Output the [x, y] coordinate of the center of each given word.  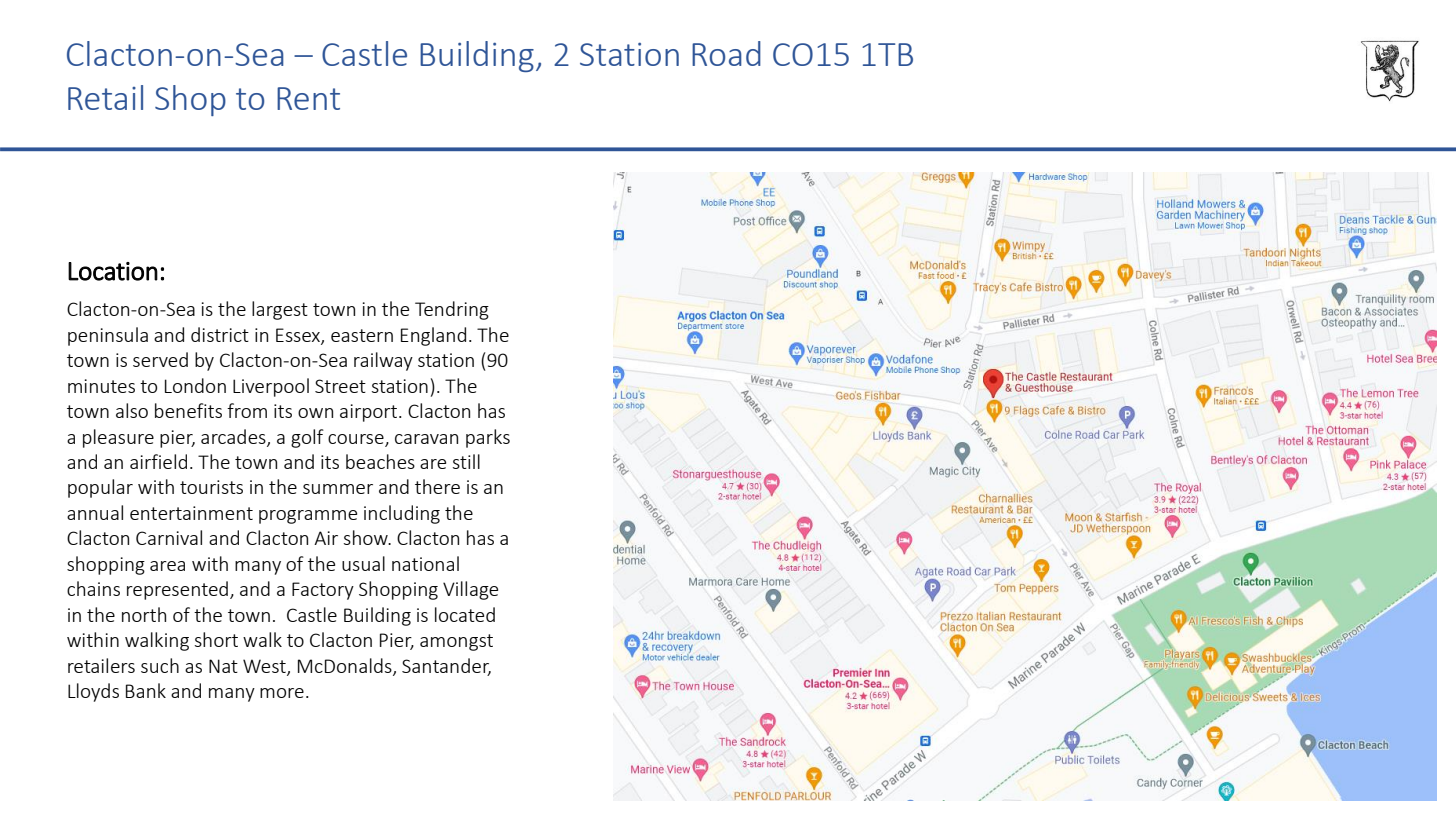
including [402, 514]
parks [488, 438]
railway [383, 361]
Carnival [169, 537]
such [160, 665]
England [433, 336]
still [466, 461]
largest [280, 310]
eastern [362, 335]
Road [726, 53]
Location [113, 271]
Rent [308, 98]
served [160, 359]
